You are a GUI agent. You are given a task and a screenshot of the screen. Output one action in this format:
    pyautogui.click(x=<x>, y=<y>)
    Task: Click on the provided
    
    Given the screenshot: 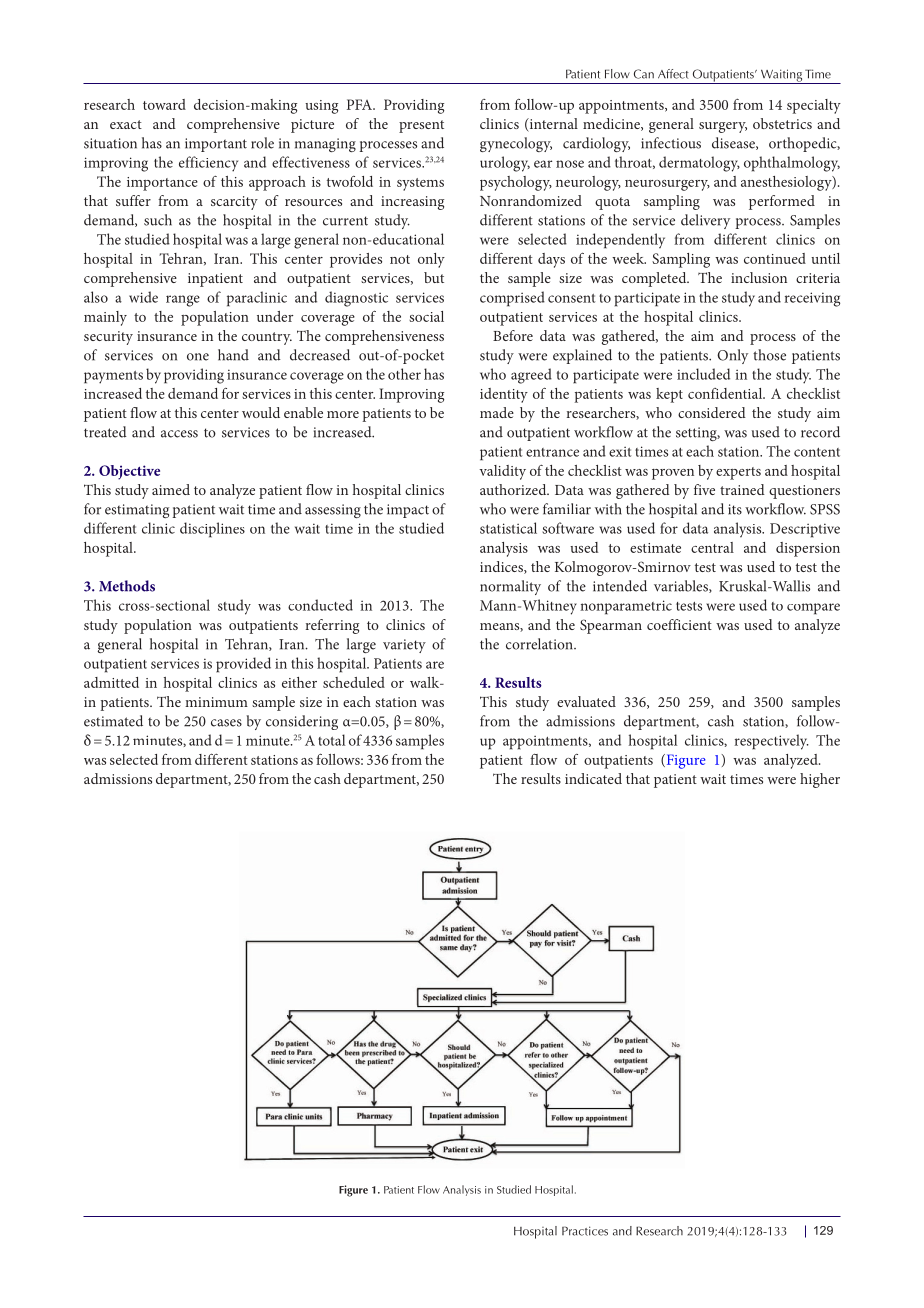 What is the action you would take?
    pyautogui.click(x=243, y=665)
